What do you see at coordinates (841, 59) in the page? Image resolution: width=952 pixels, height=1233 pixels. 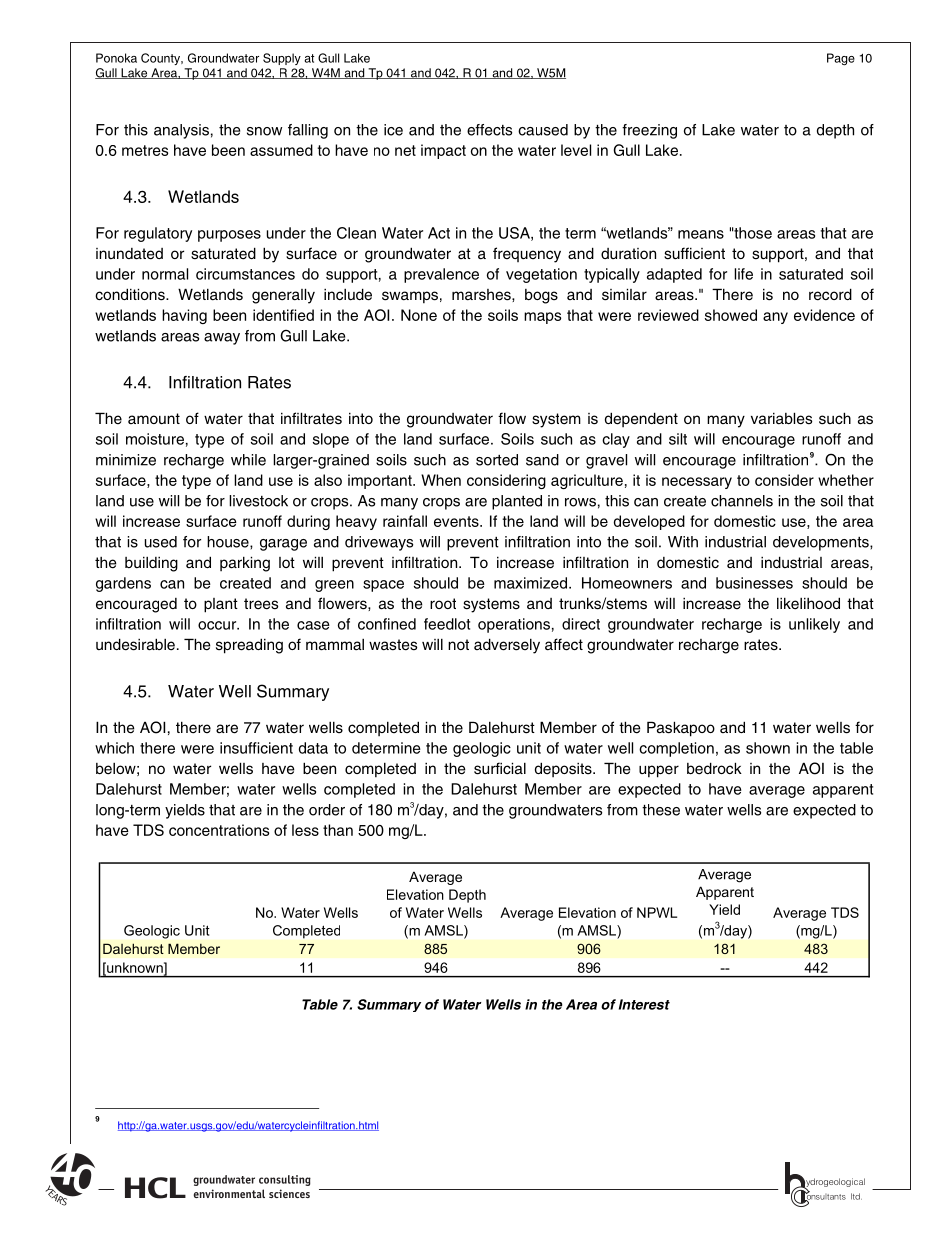 I see `Page` at bounding box center [841, 59].
